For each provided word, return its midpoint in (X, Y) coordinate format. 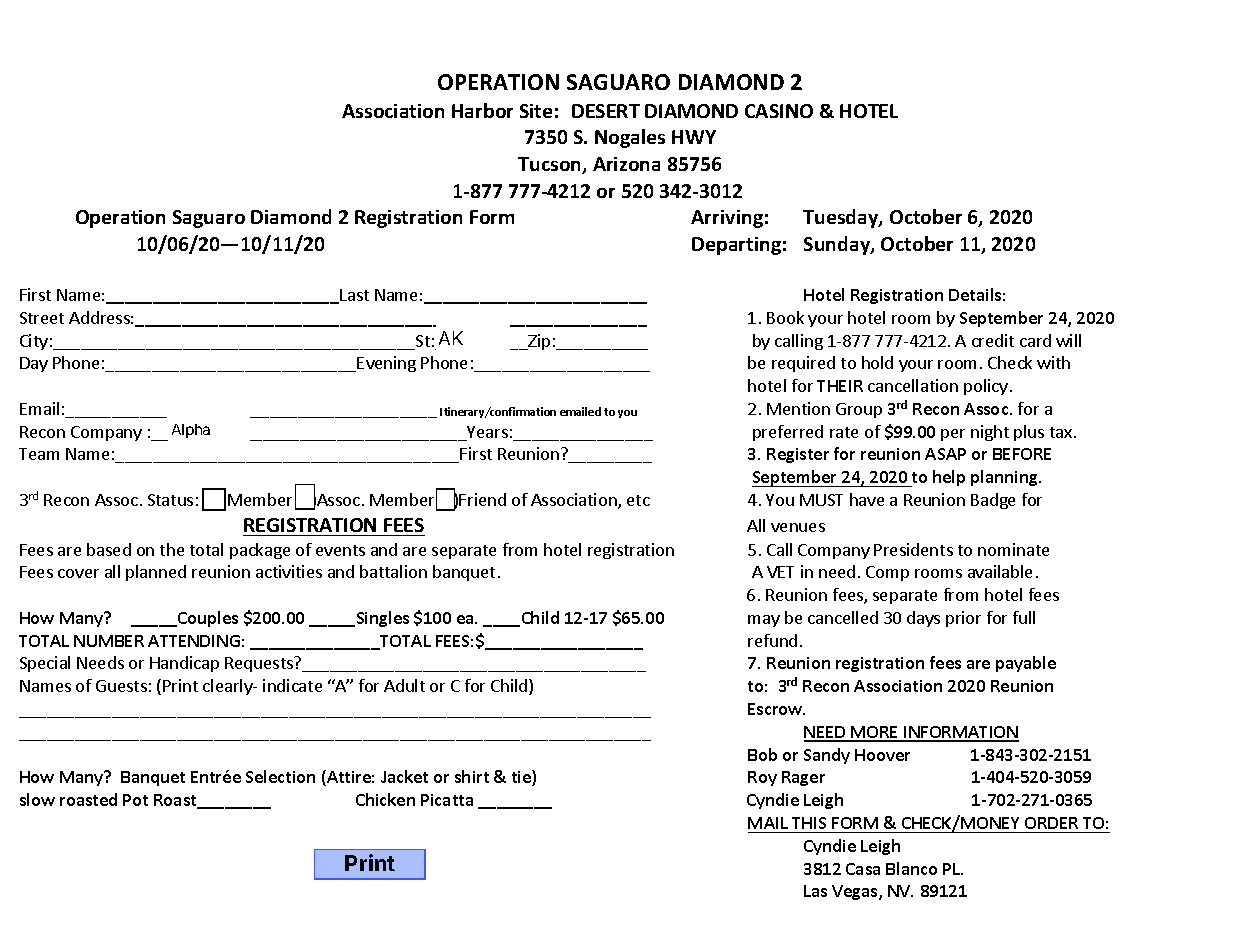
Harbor (482, 110)
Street (42, 318)
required (803, 364)
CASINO (779, 111)
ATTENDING (194, 641)
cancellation (913, 385)
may (764, 621)
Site (536, 111)
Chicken (385, 799)
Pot (135, 800)
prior (963, 619)
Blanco (911, 868)
